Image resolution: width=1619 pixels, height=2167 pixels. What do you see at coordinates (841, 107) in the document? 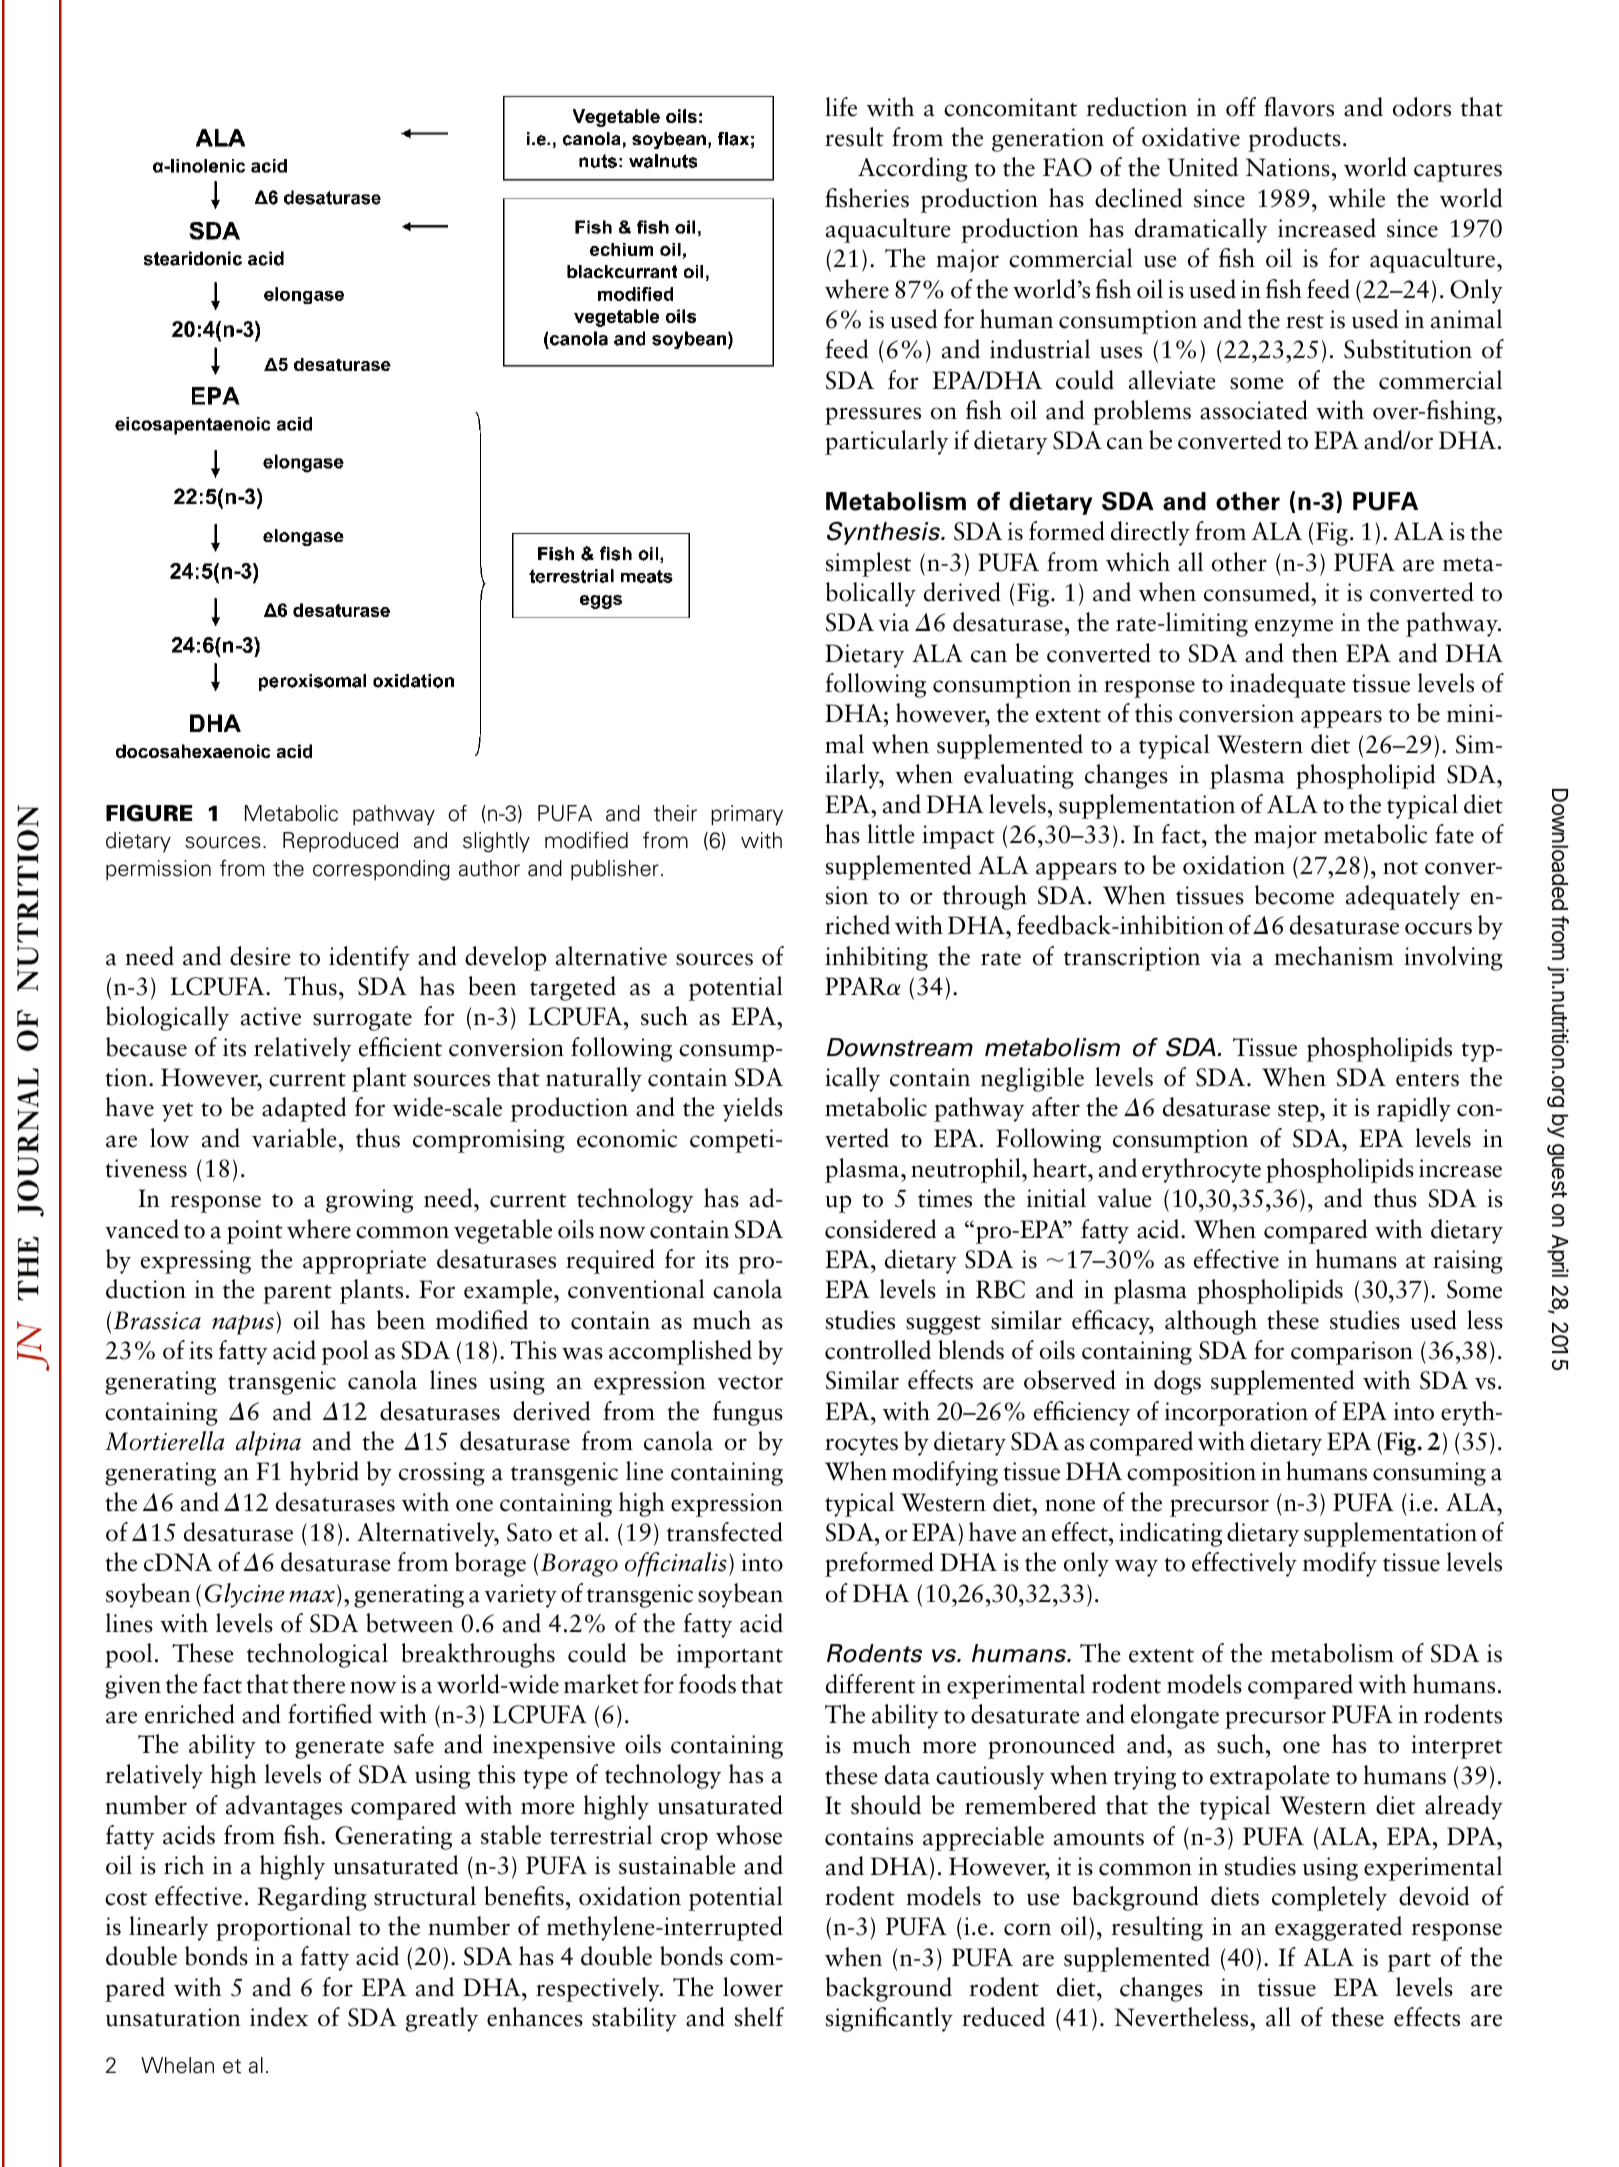
I see `life` at bounding box center [841, 107].
